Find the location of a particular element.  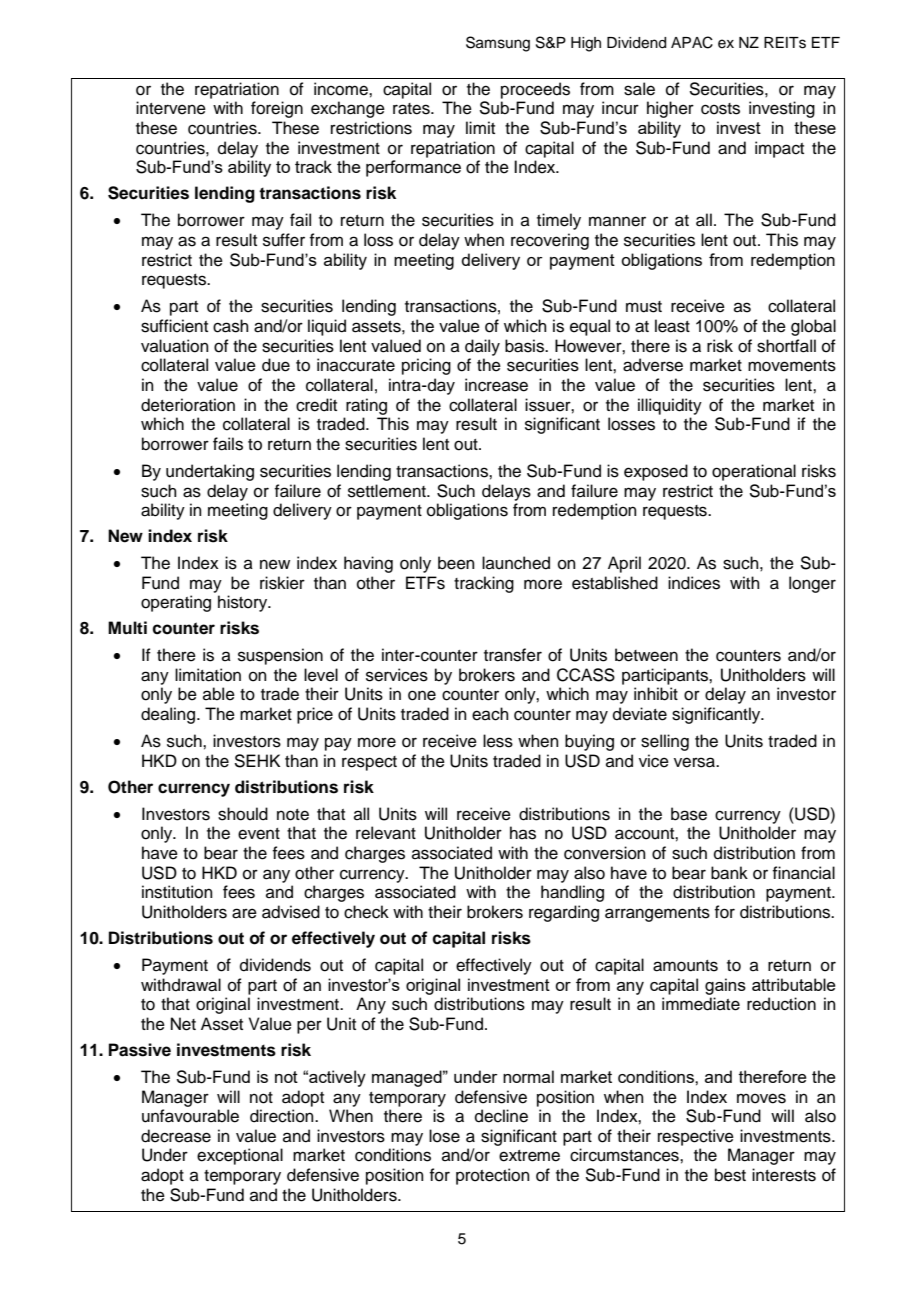

costs is located at coordinates (720, 109).
